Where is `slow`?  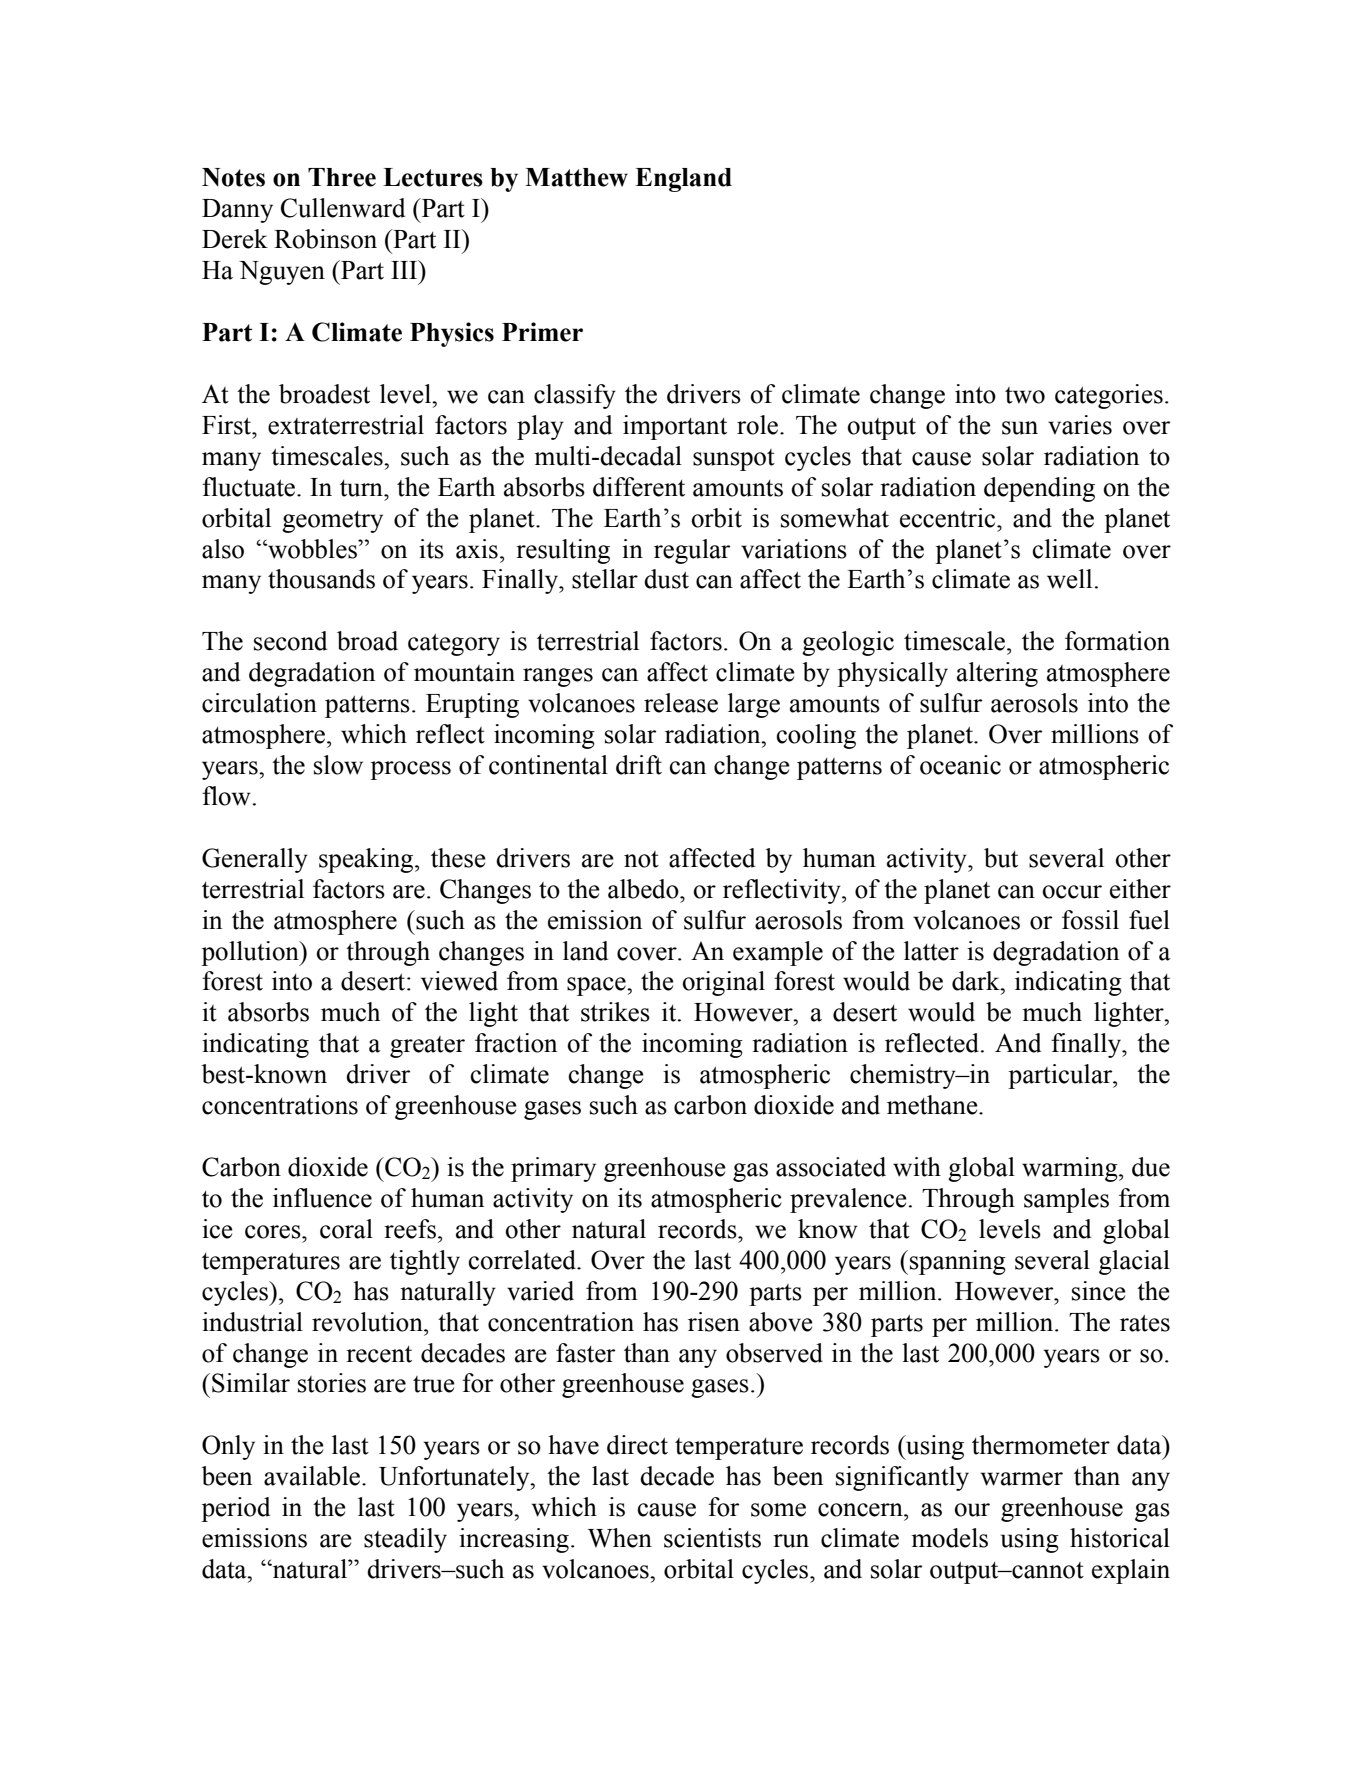
slow is located at coordinates (338, 765).
